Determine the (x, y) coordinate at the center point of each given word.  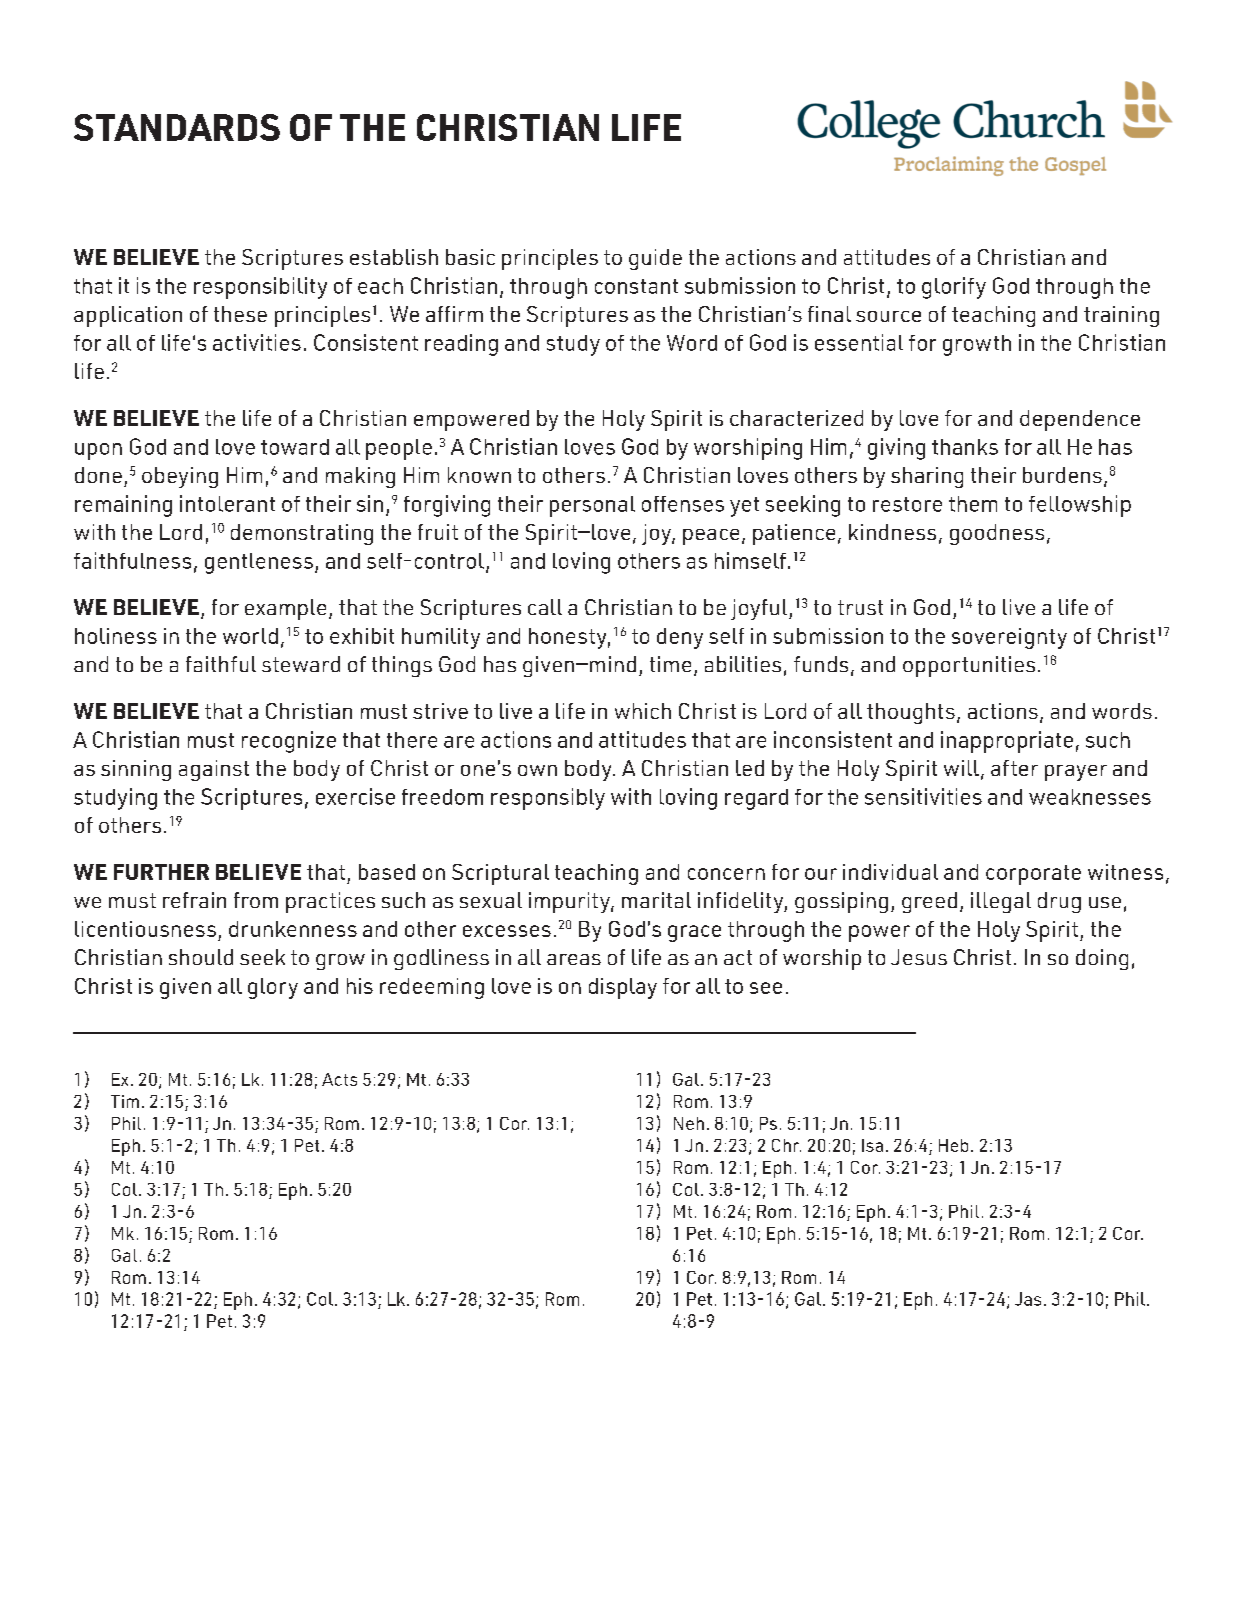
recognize (289, 742)
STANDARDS (177, 127)
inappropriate (1007, 742)
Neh (689, 1123)
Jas (1028, 1299)
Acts (339, 1079)
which (643, 711)
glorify (954, 288)
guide (655, 259)
